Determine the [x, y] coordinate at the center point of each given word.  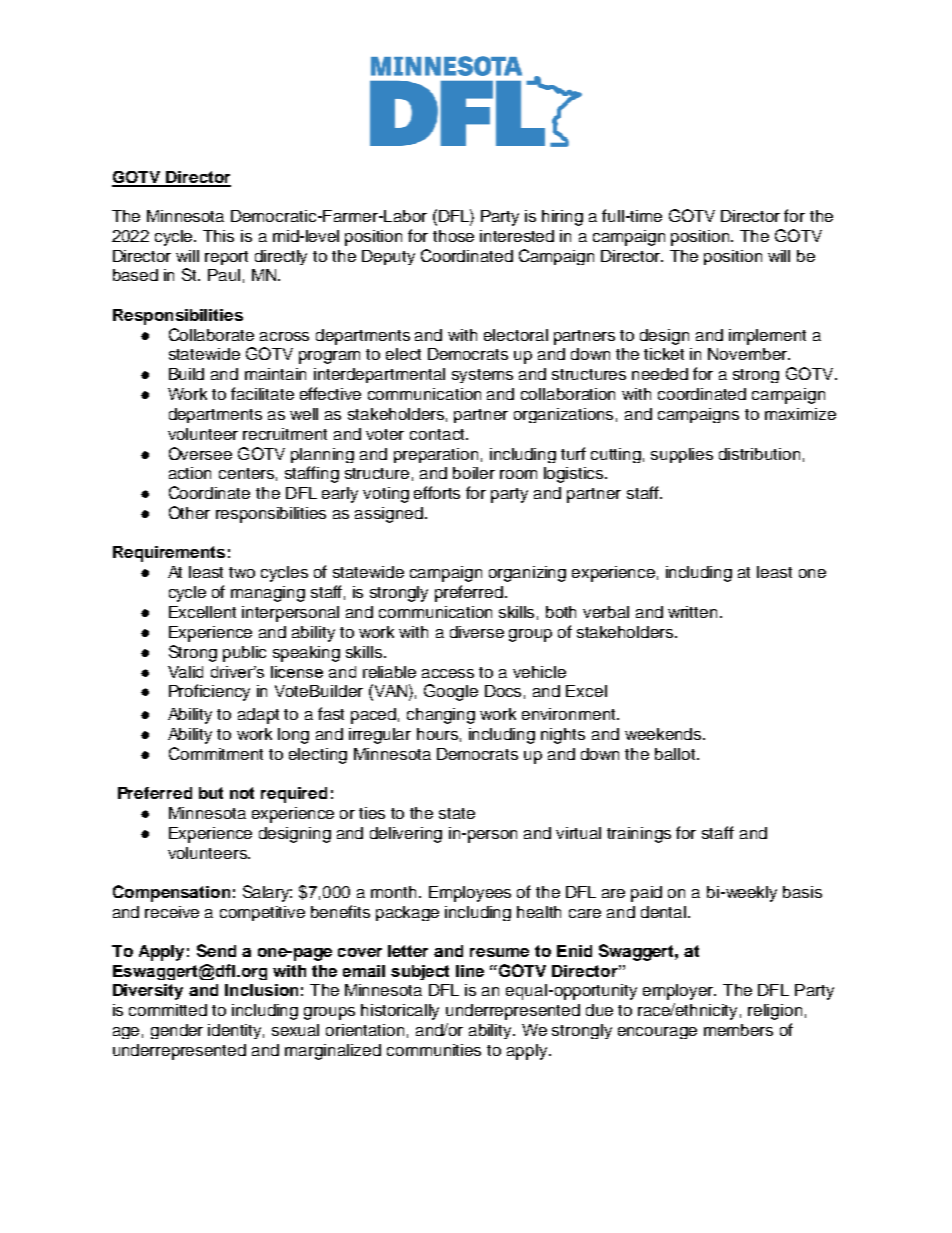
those [453, 236]
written [692, 612]
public [244, 654]
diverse [477, 632]
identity [236, 1031]
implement [767, 337]
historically [400, 1012]
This [218, 236]
